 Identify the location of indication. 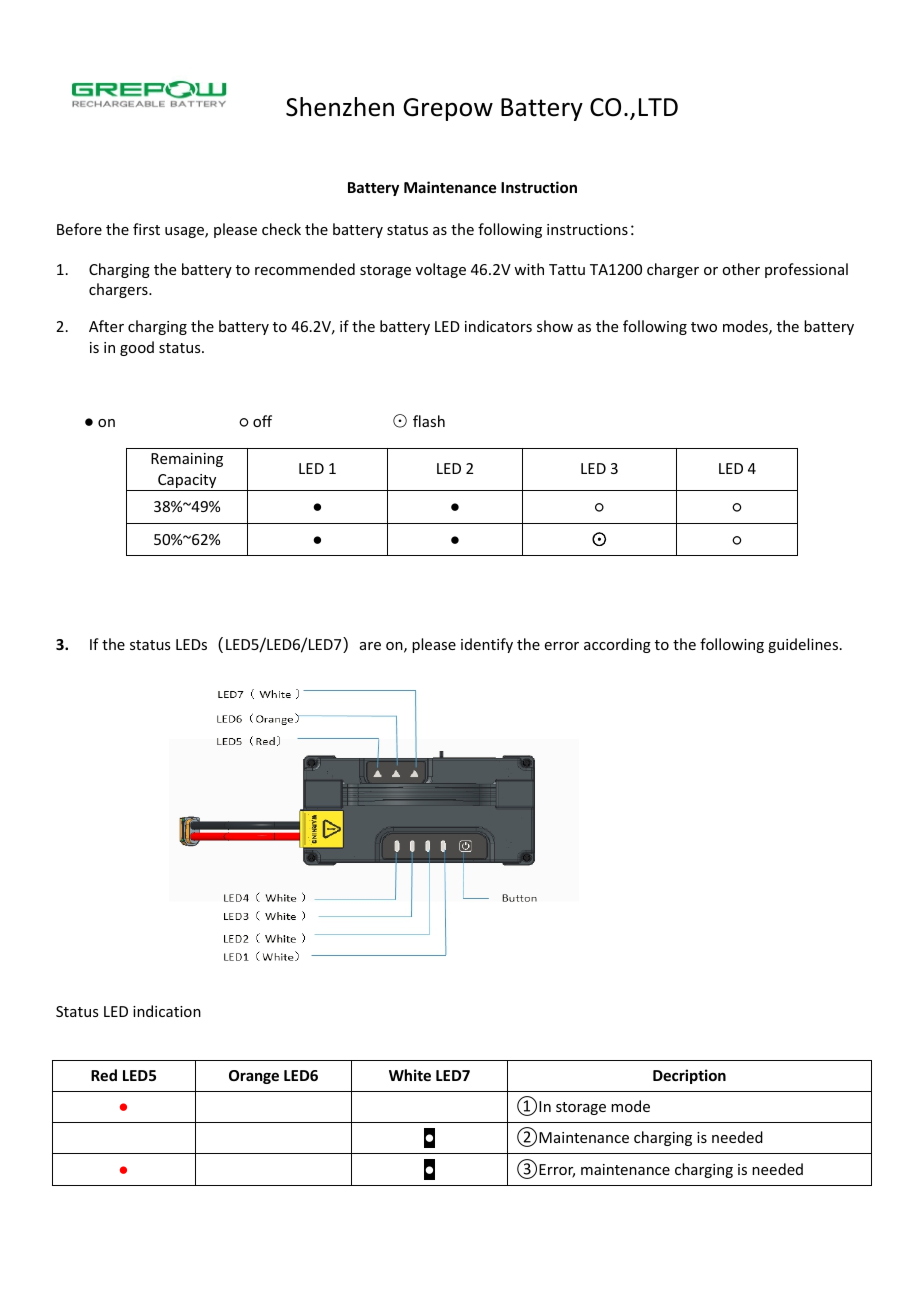
(167, 1011).
